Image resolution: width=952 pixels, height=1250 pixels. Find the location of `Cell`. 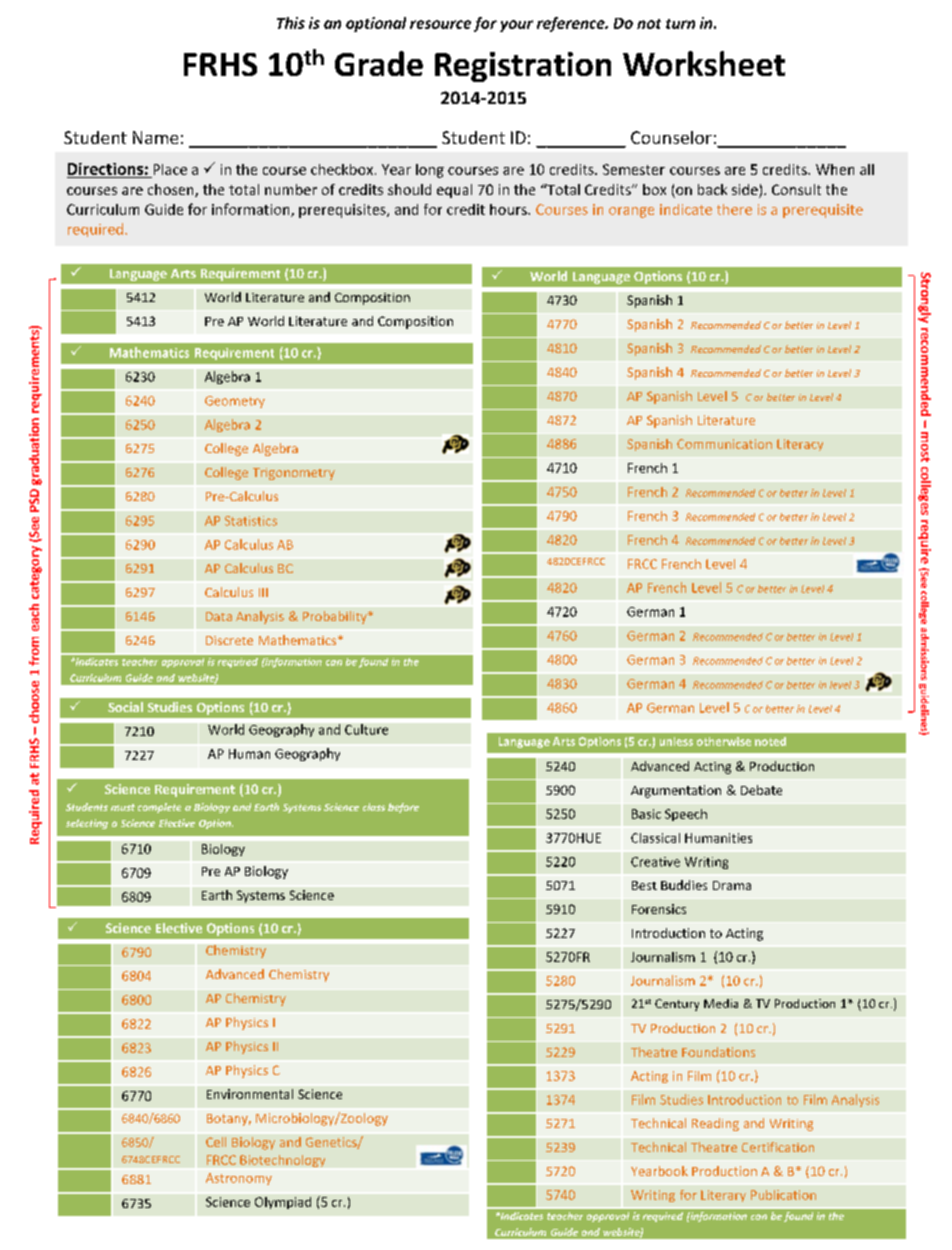

Cell is located at coordinates (216, 1142).
